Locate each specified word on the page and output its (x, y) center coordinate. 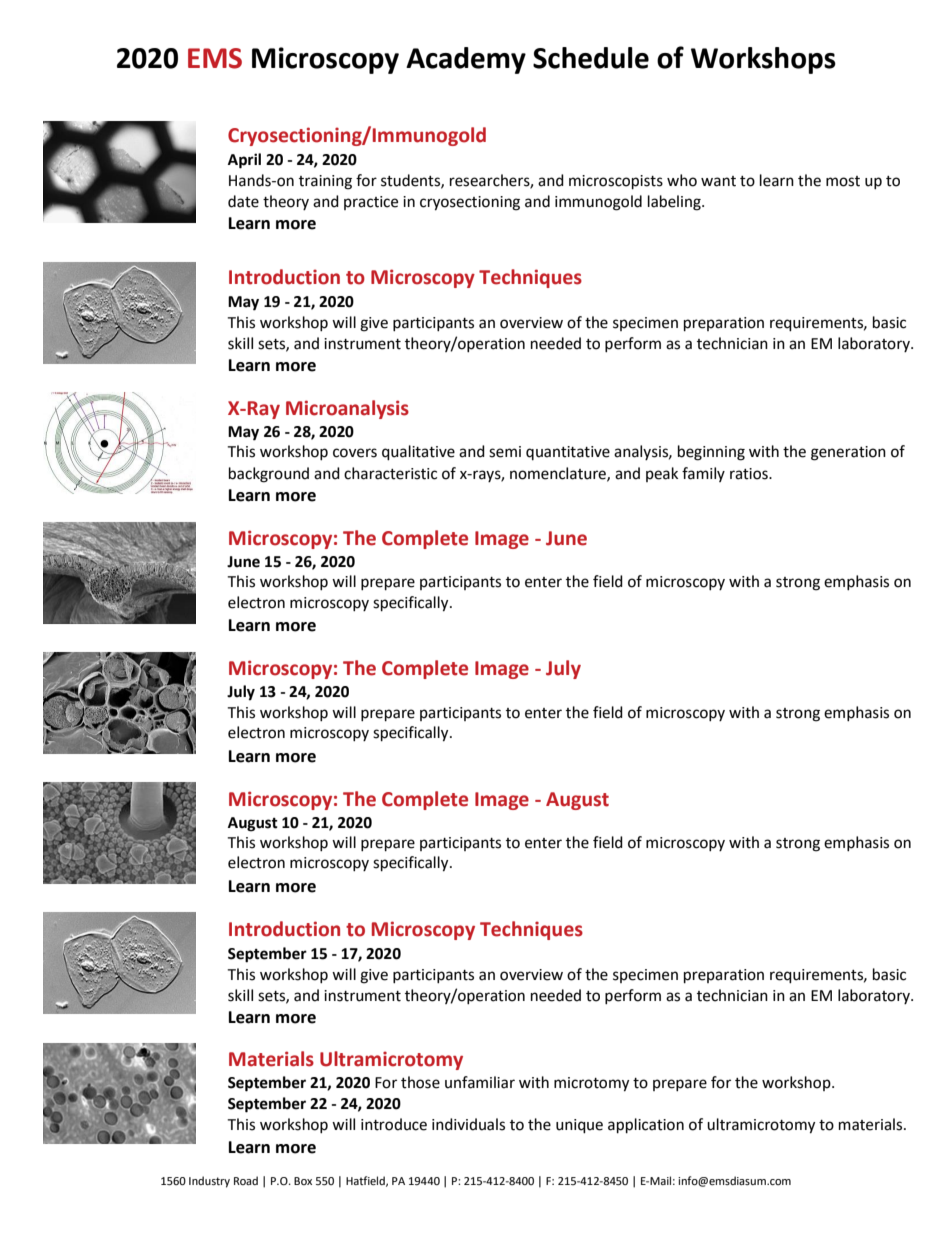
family (703, 474)
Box (303, 1181)
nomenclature (559, 474)
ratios (750, 474)
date (243, 201)
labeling (675, 203)
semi (505, 452)
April (244, 161)
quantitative (568, 453)
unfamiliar (480, 1082)
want (718, 181)
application (646, 1126)
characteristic (390, 473)
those (420, 1082)
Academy (466, 60)
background (269, 475)
